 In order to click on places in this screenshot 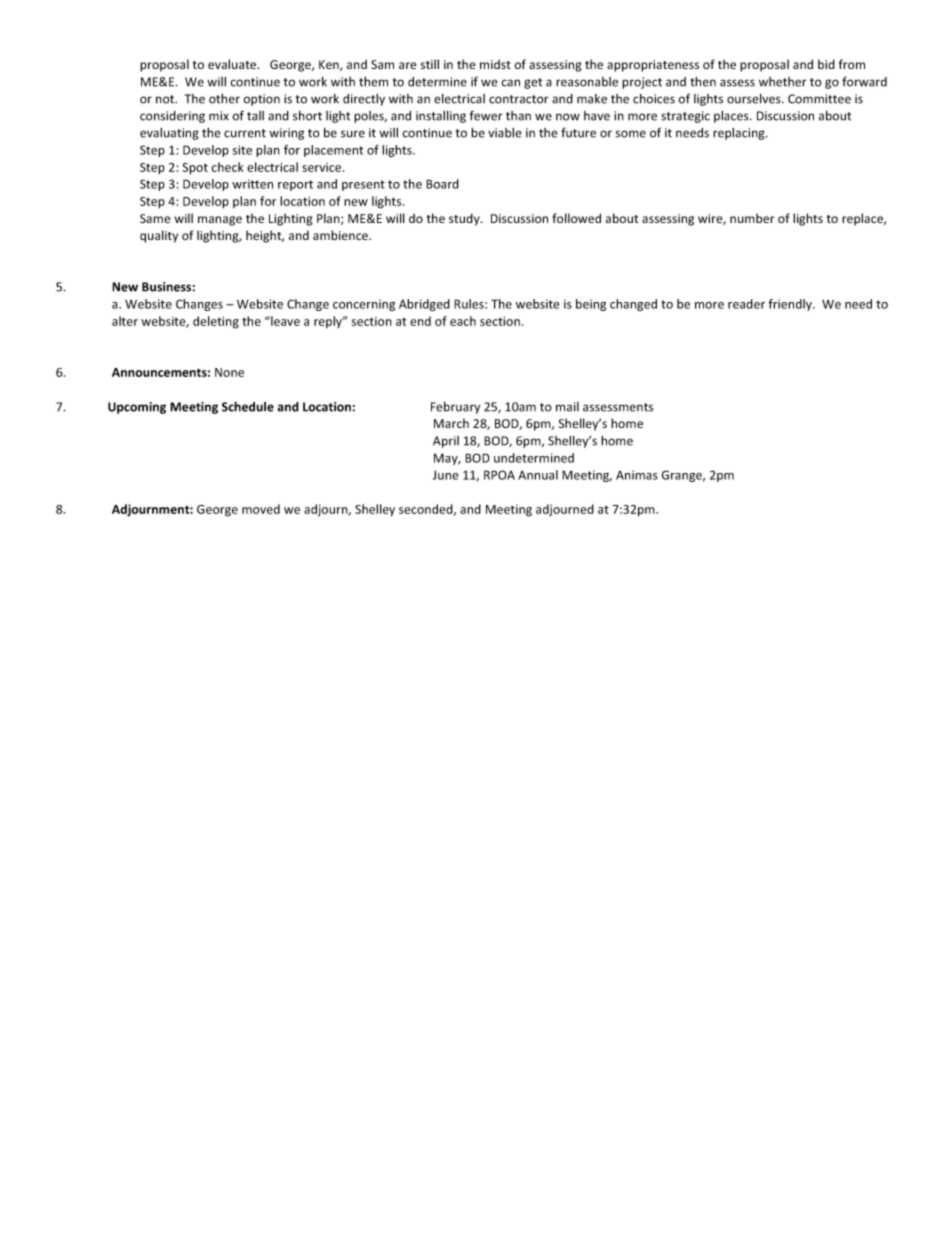, I will do `click(732, 117)`.
